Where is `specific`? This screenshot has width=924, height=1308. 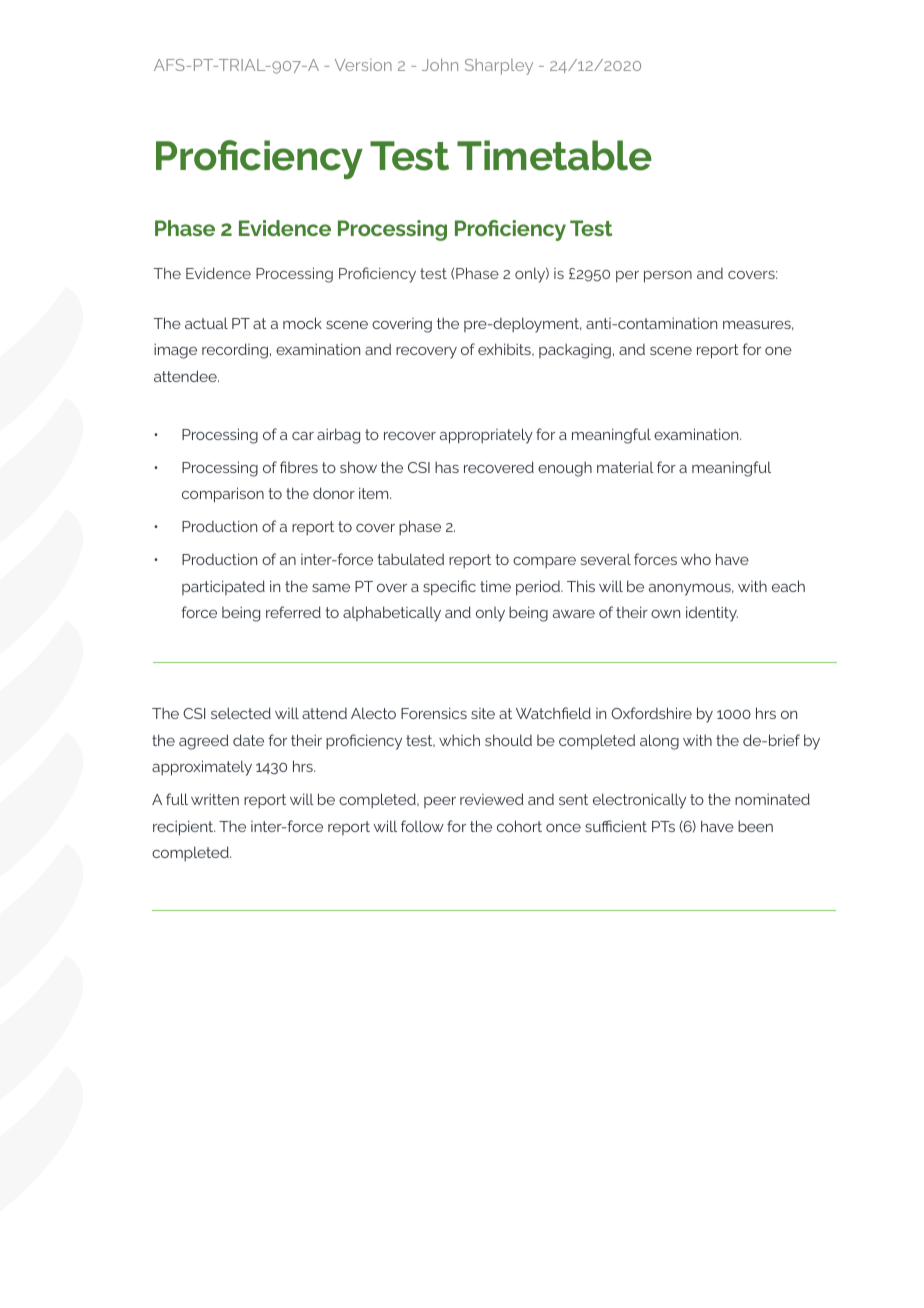 specific is located at coordinates (449, 588).
